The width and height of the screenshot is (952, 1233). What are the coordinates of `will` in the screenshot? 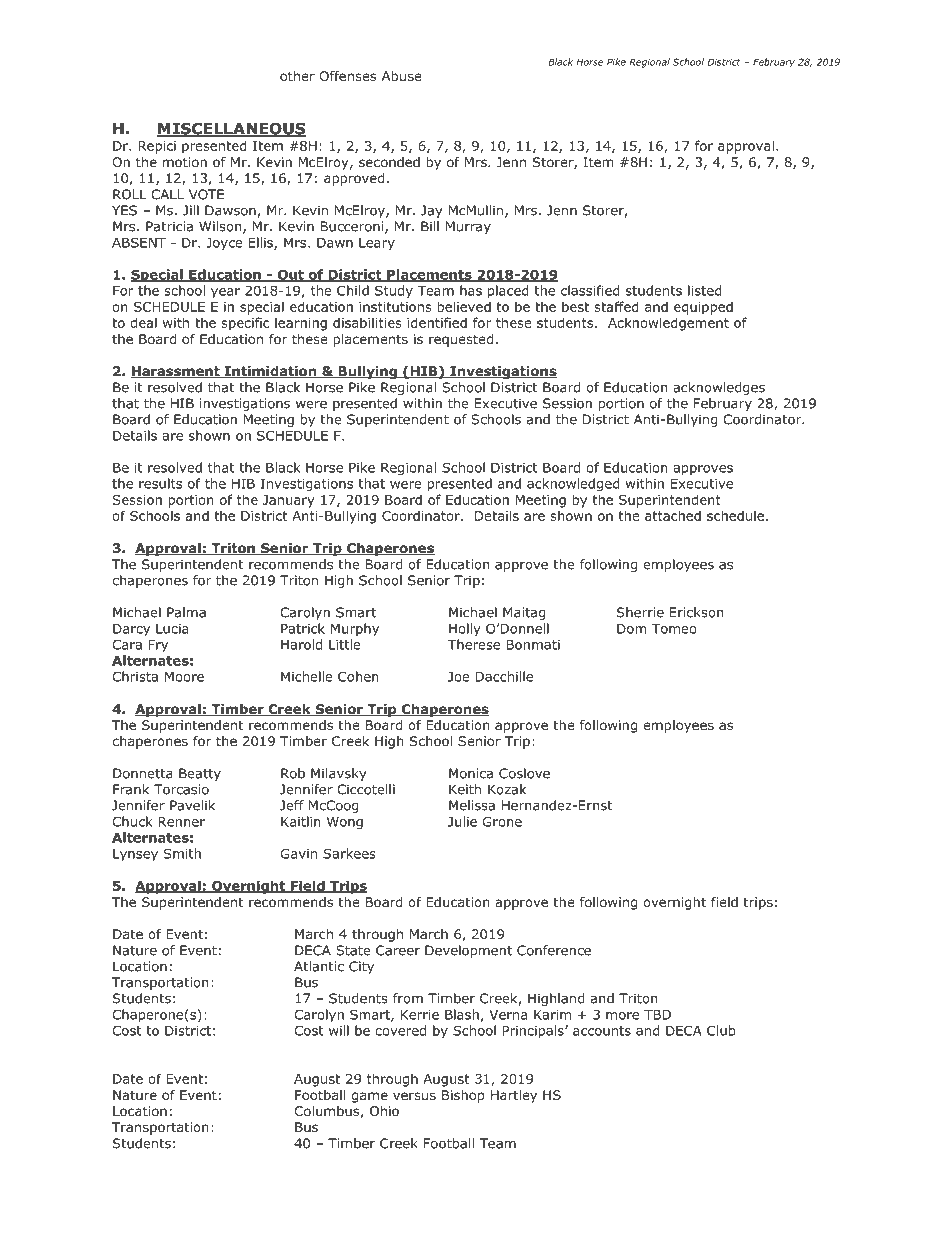 It's located at (339, 1030).
